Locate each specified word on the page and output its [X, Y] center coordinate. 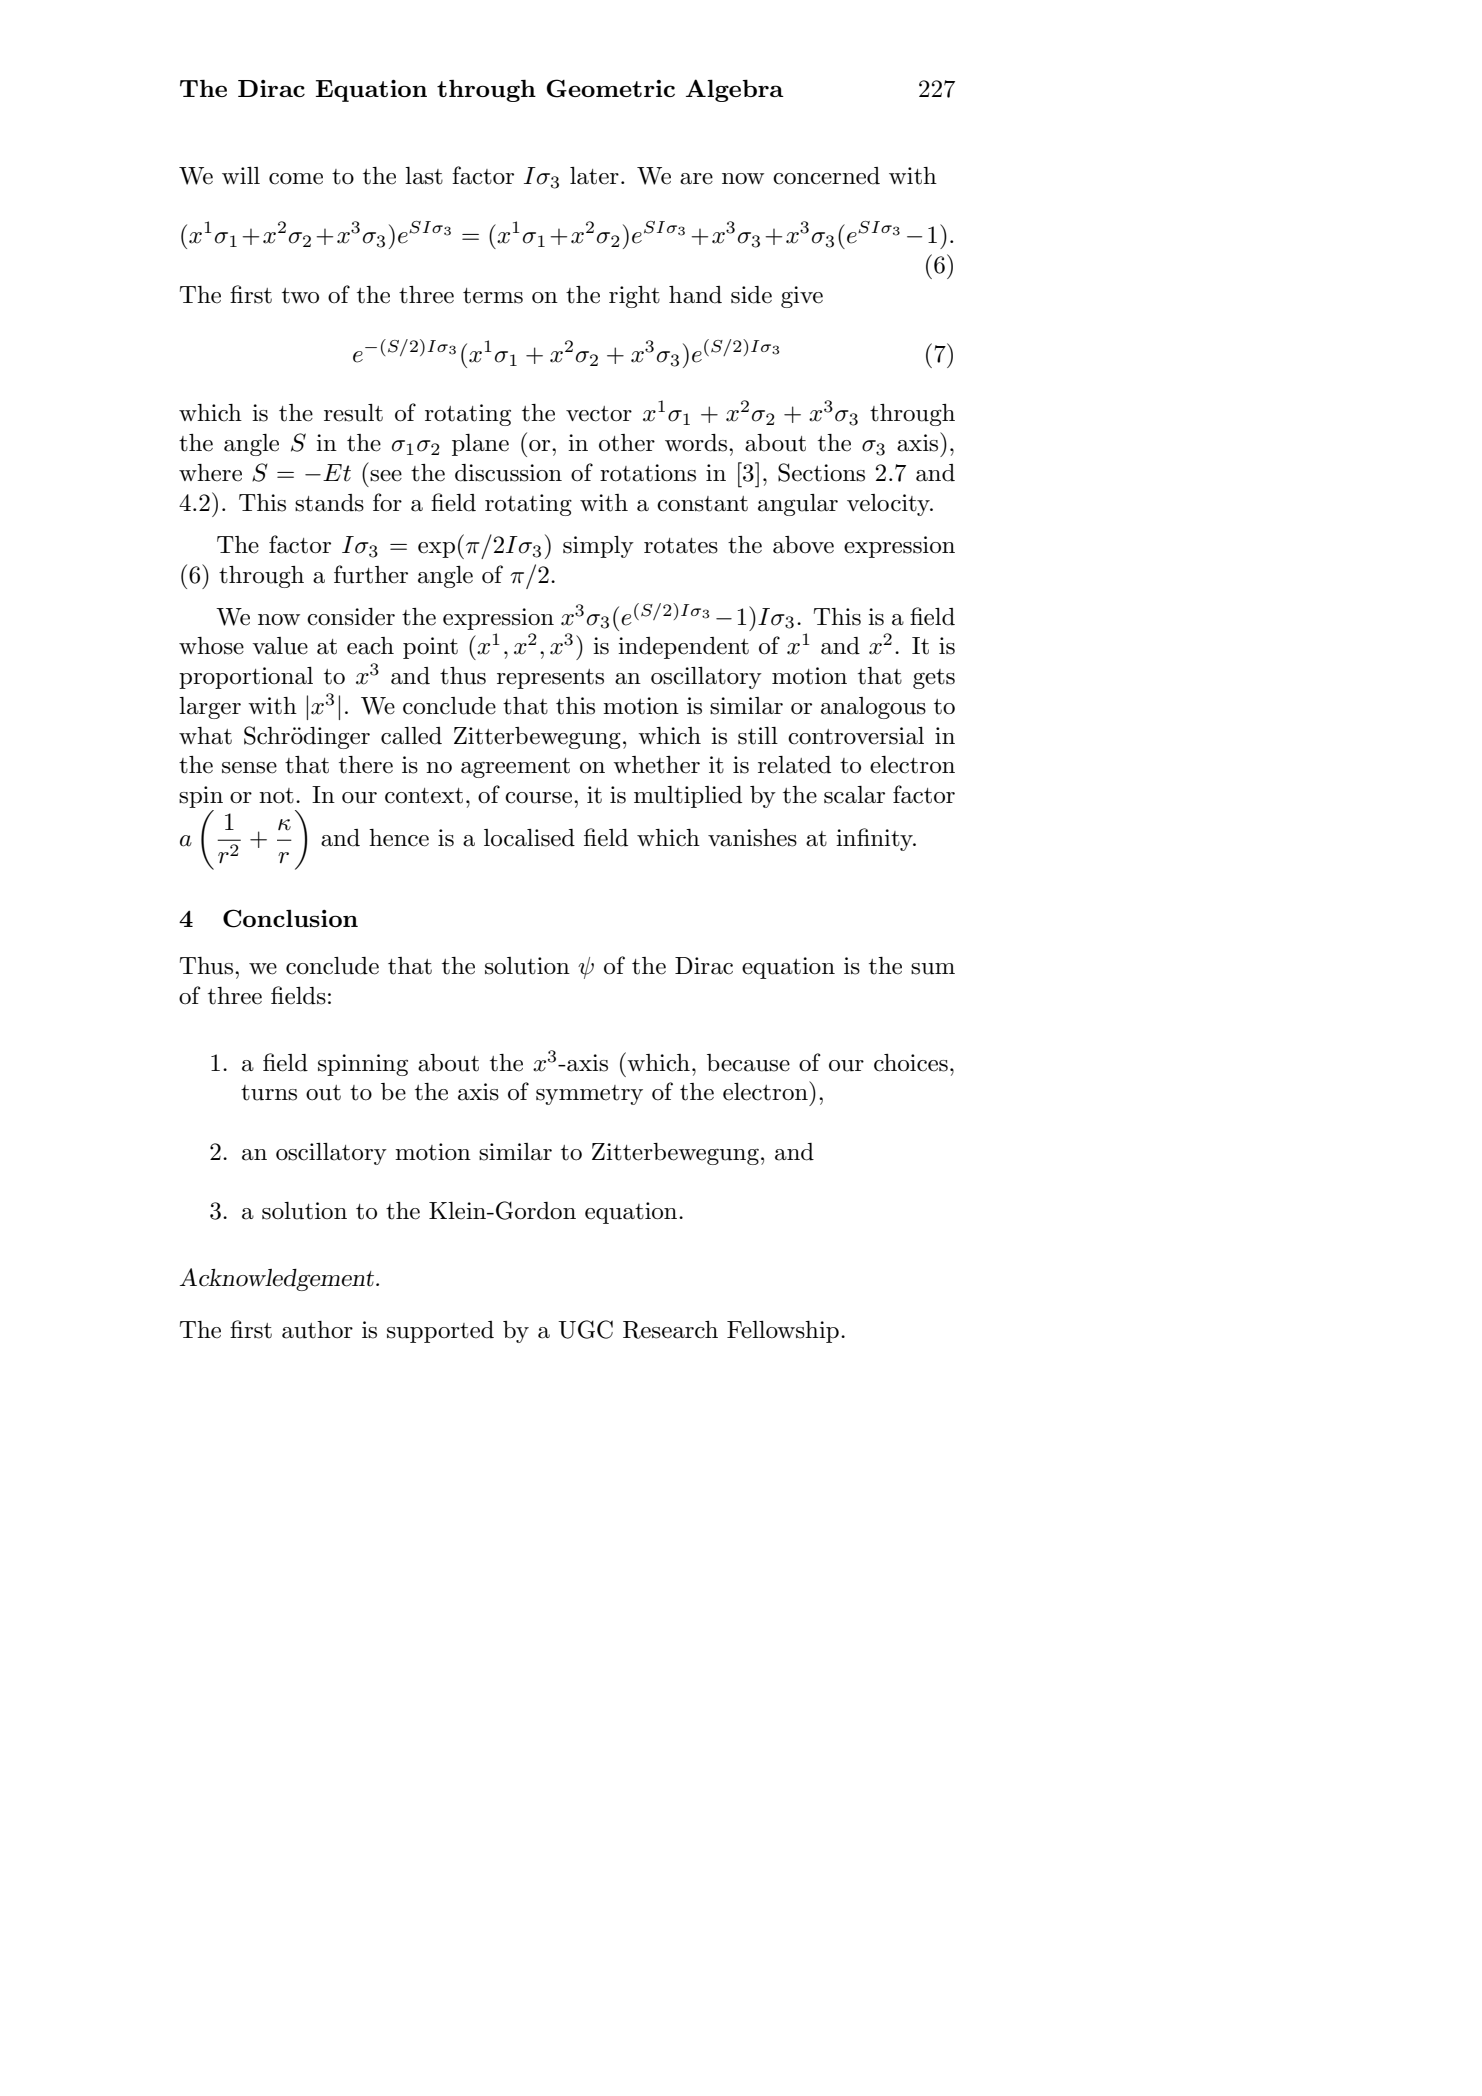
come [296, 179]
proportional [246, 678]
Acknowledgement [278, 1279]
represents [550, 679]
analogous [873, 708]
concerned [826, 176]
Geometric [611, 88]
